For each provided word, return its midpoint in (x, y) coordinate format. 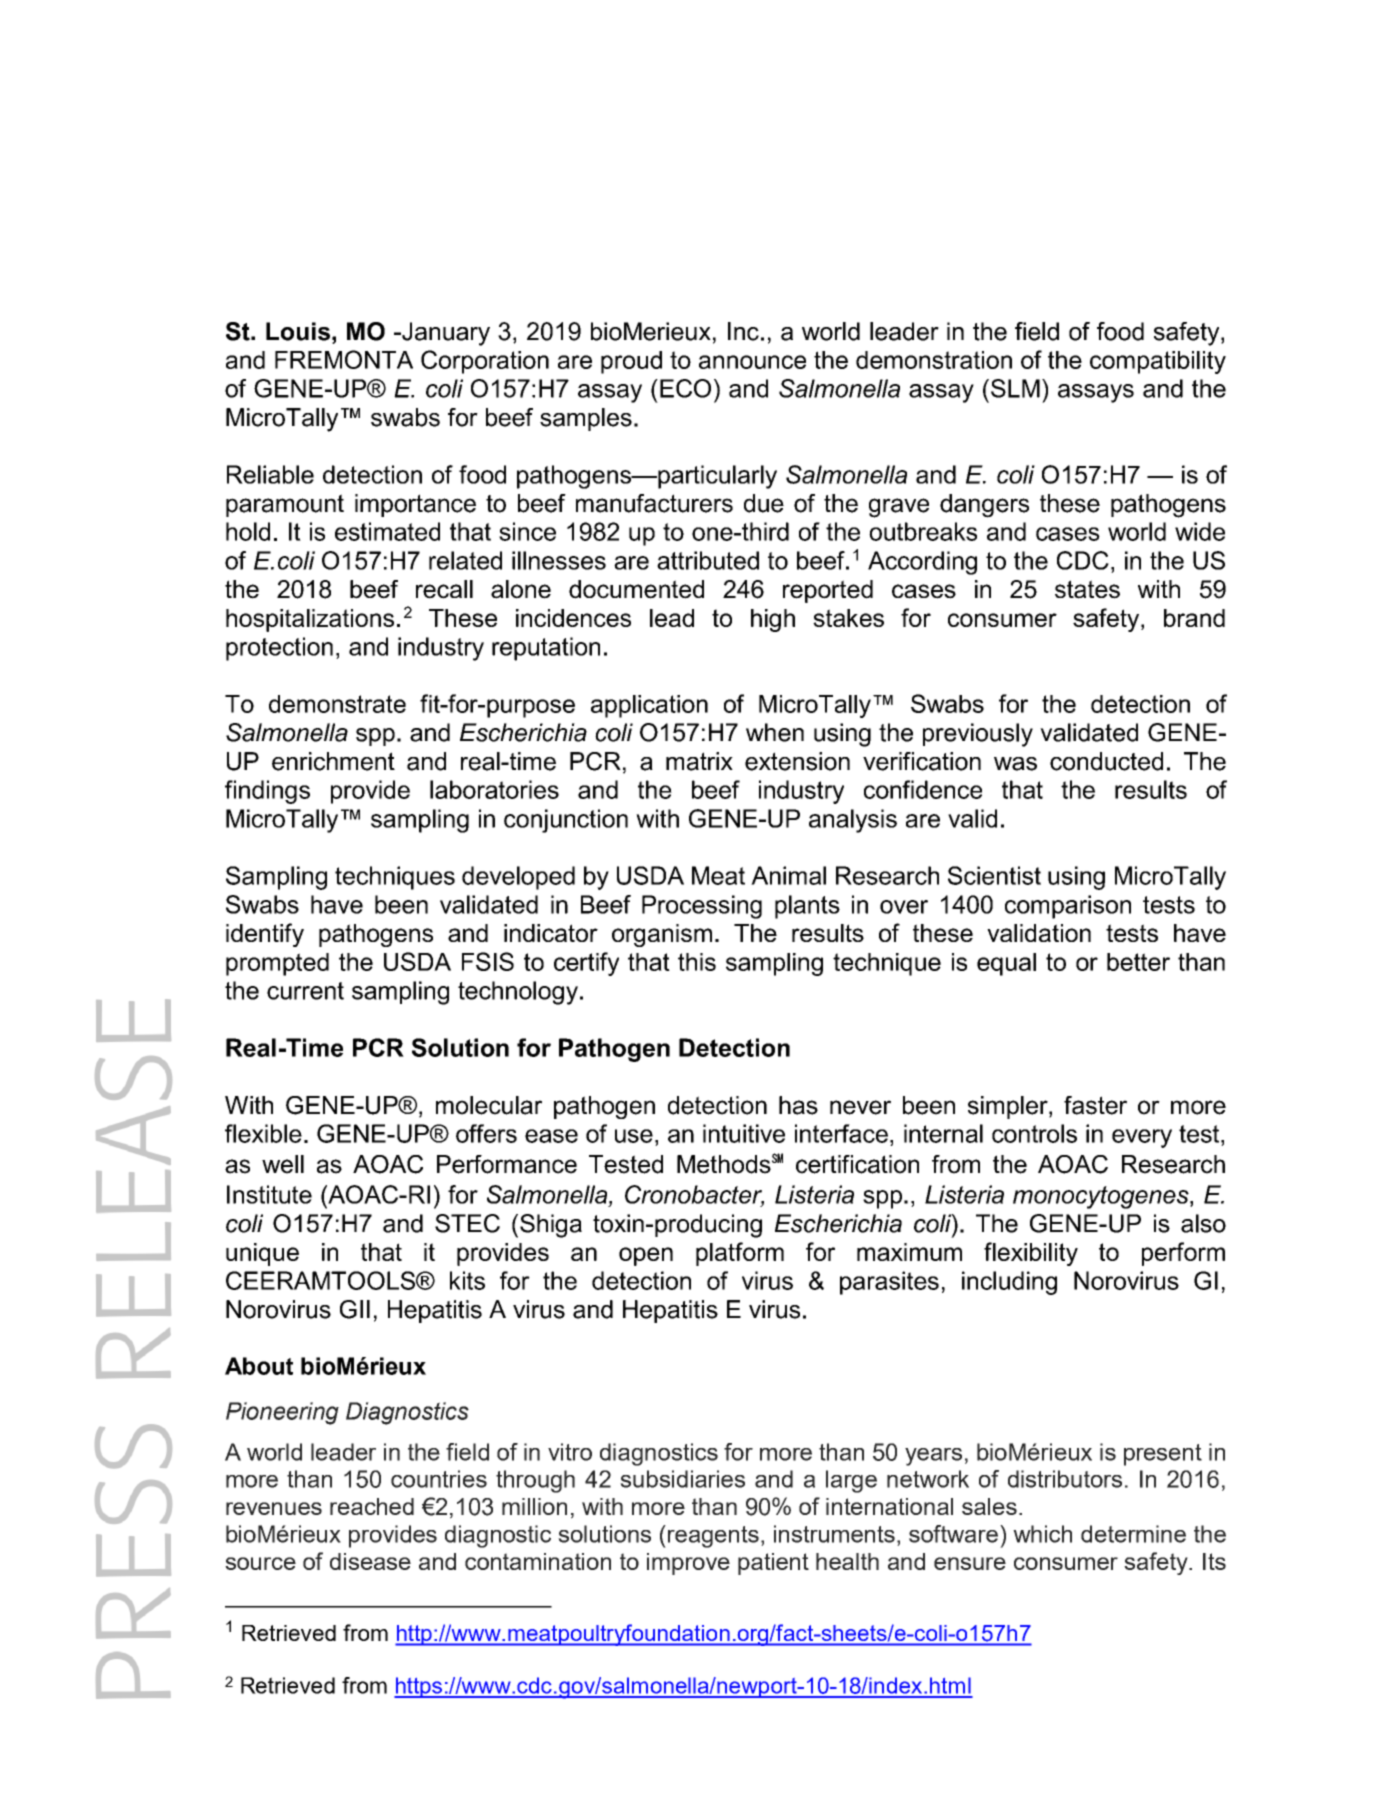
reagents (713, 1537)
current (305, 991)
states (1087, 589)
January (445, 334)
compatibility (1158, 362)
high (773, 620)
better (1138, 962)
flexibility (1031, 1254)
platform (740, 1254)
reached (372, 1506)
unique (262, 1254)
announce (752, 362)
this (697, 962)
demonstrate (337, 704)
